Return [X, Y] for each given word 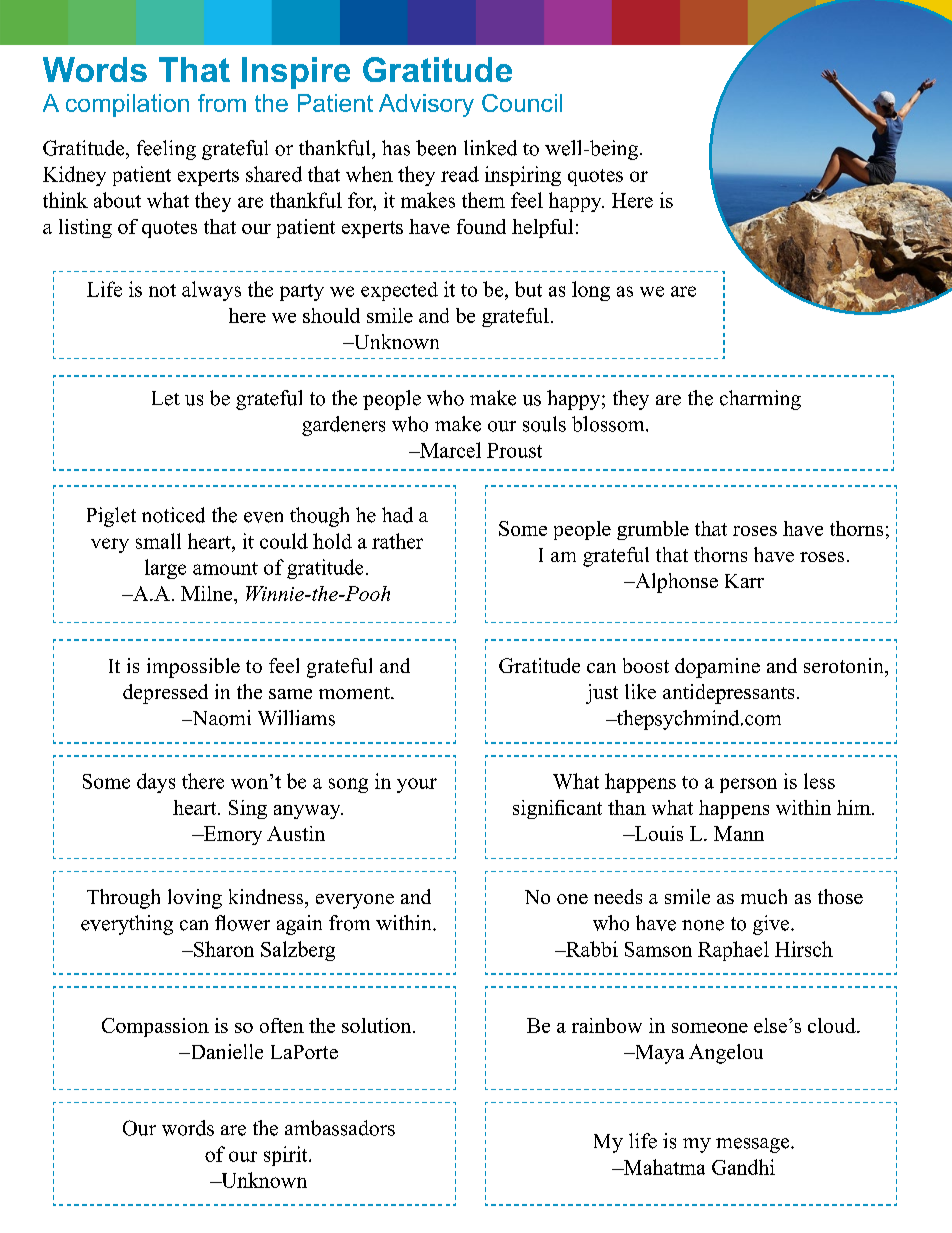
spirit [287, 1156]
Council [522, 103]
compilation [127, 105]
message [754, 1145]
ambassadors [340, 1128]
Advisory [426, 105]
